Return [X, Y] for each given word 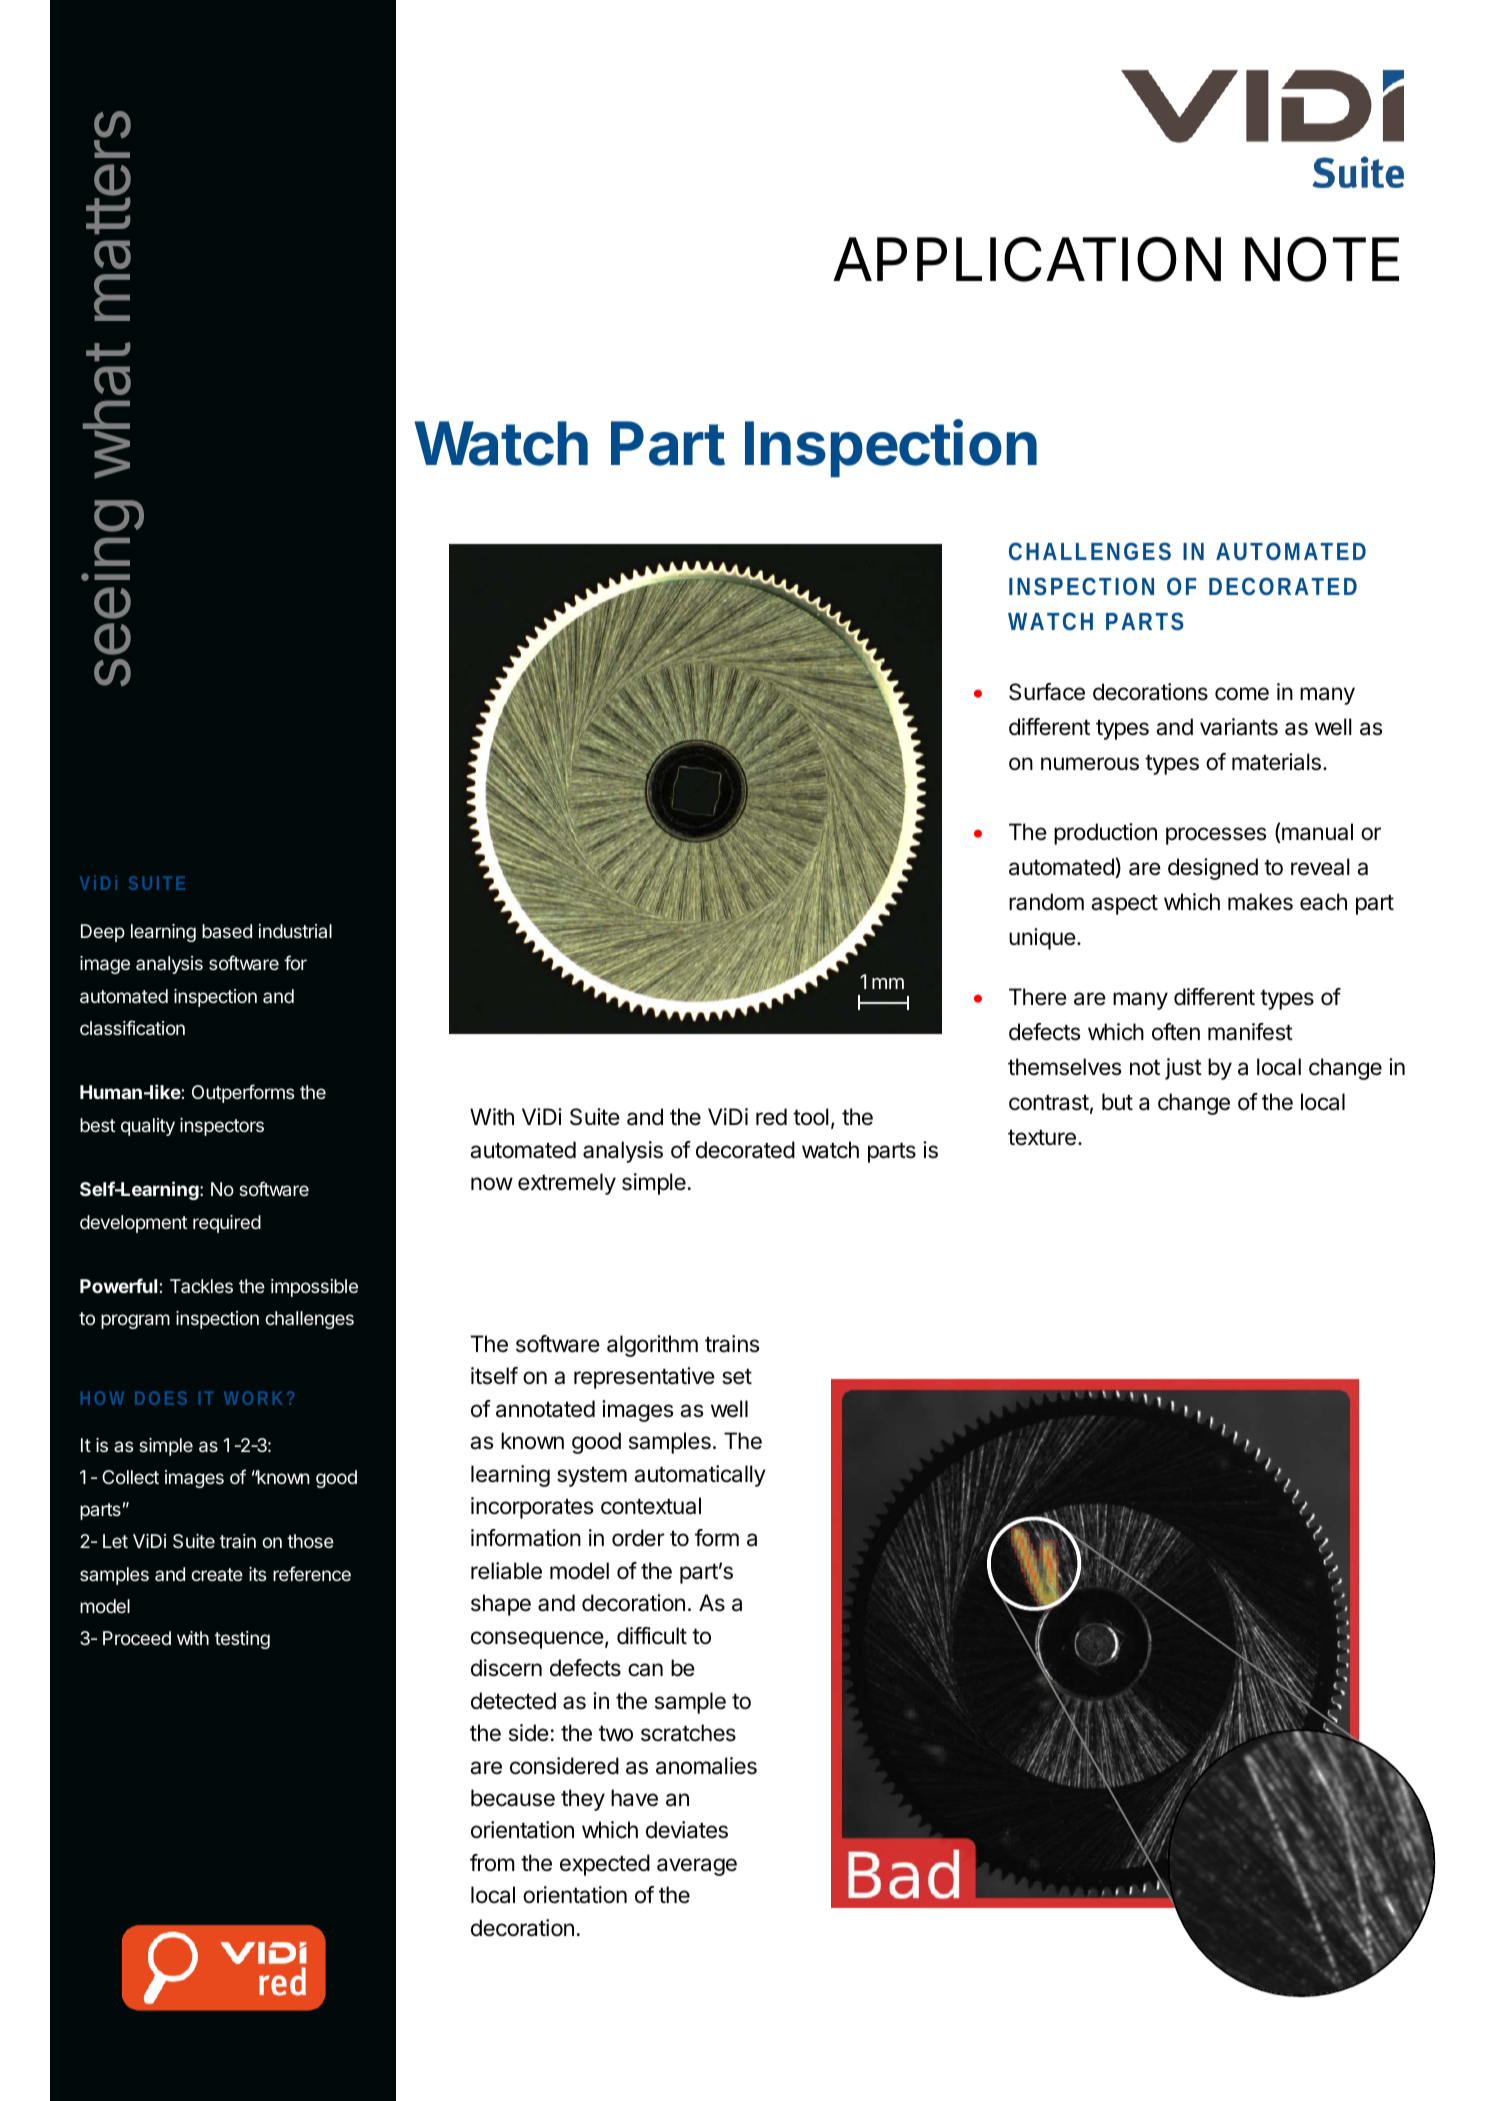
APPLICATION [1027, 259]
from [492, 1863]
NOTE [1322, 259]
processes [1216, 836]
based [227, 931]
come [1242, 694]
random [1046, 902]
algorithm [652, 1346]
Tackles [201, 1286]
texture [1042, 1138]
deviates [687, 1830]
